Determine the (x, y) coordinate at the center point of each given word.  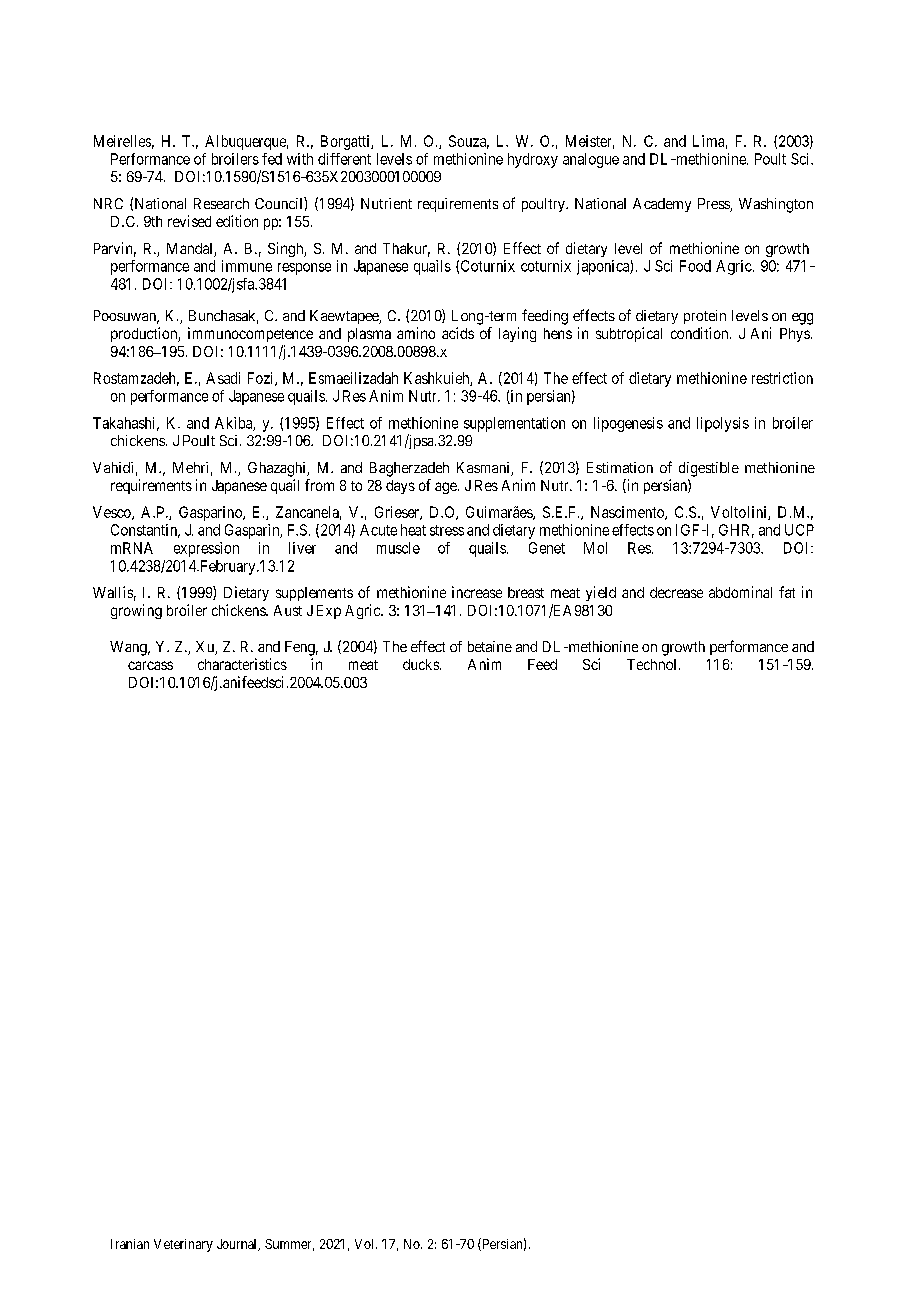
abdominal (740, 592)
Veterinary (183, 1245)
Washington (776, 205)
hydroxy (533, 160)
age (447, 488)
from (319, 485)
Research (221, 203)
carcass (150, 665)
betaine (490, 646)
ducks (422, 664)
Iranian (130, 1244)
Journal (238, 1245)
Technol (653, 664)
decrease (676, 592)
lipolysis (723, 424)
